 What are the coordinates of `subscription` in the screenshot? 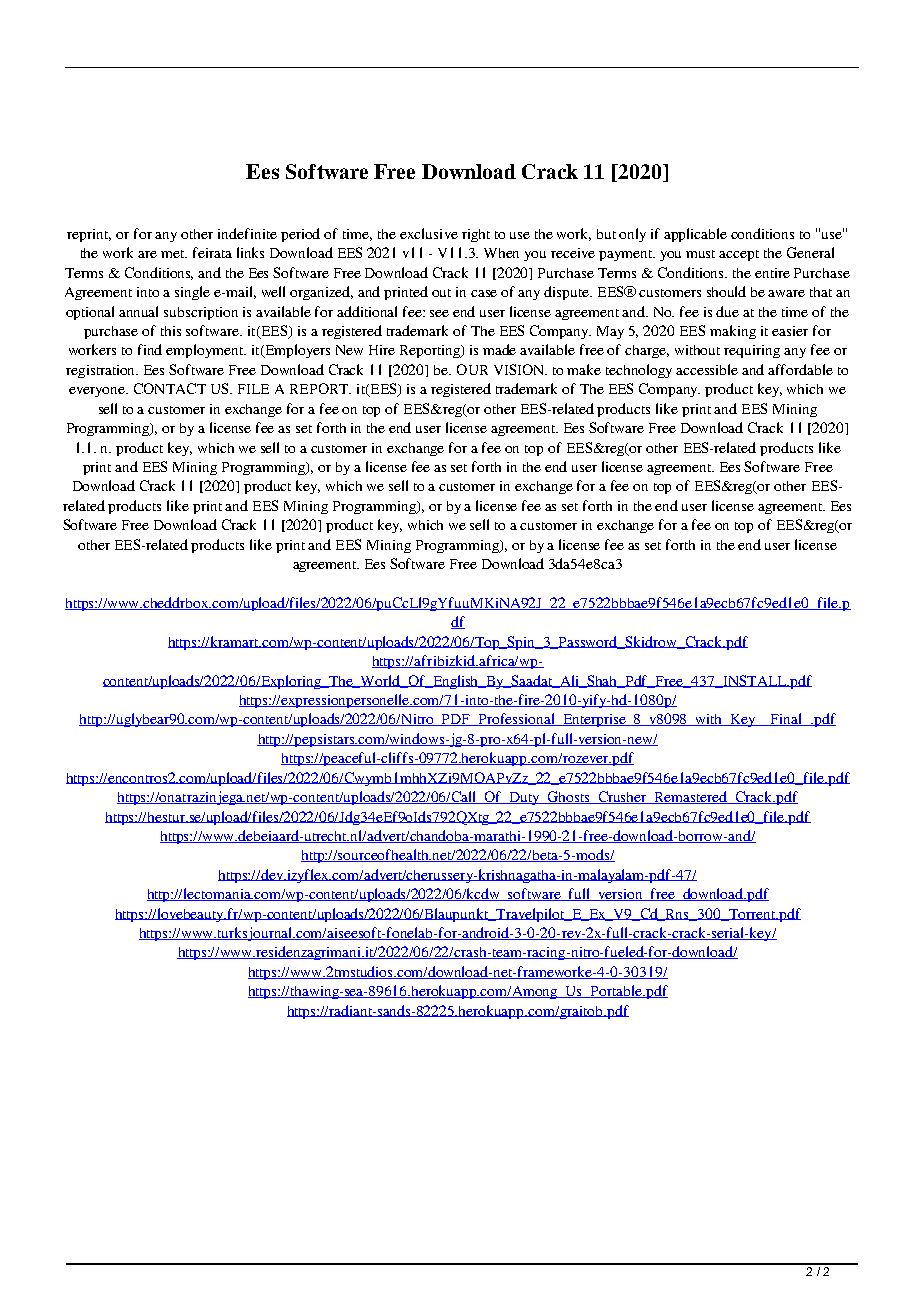 It's located at (201, 313).
